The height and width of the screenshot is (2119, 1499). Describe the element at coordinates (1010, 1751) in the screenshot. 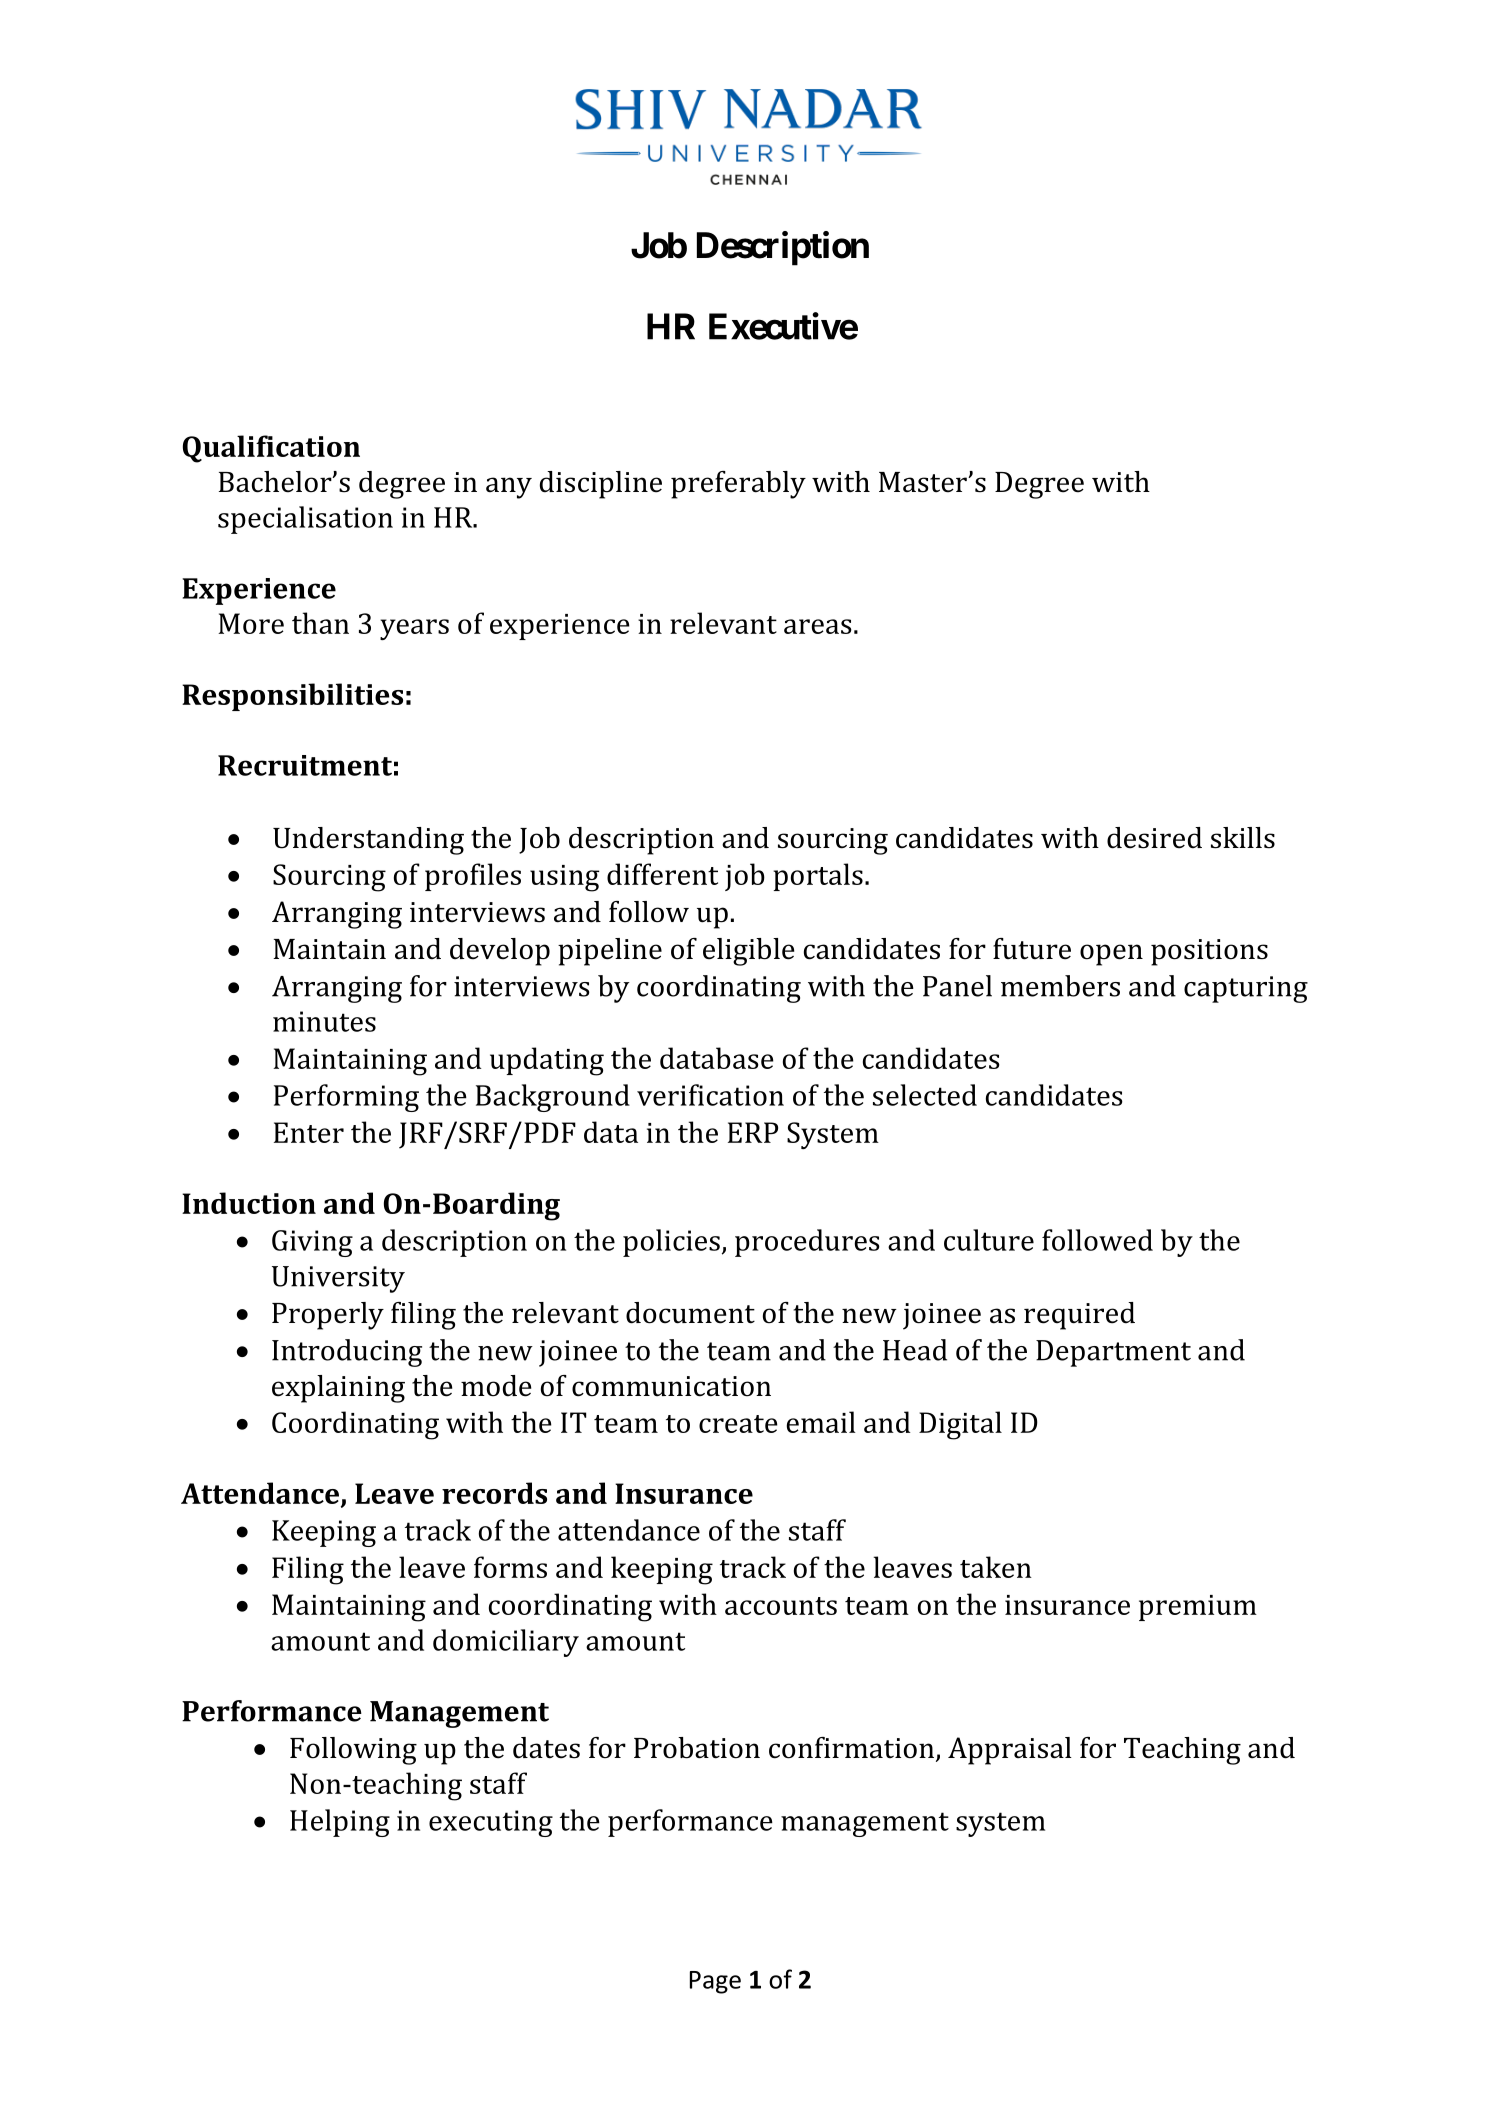

I see `Appraisal` at that location.
